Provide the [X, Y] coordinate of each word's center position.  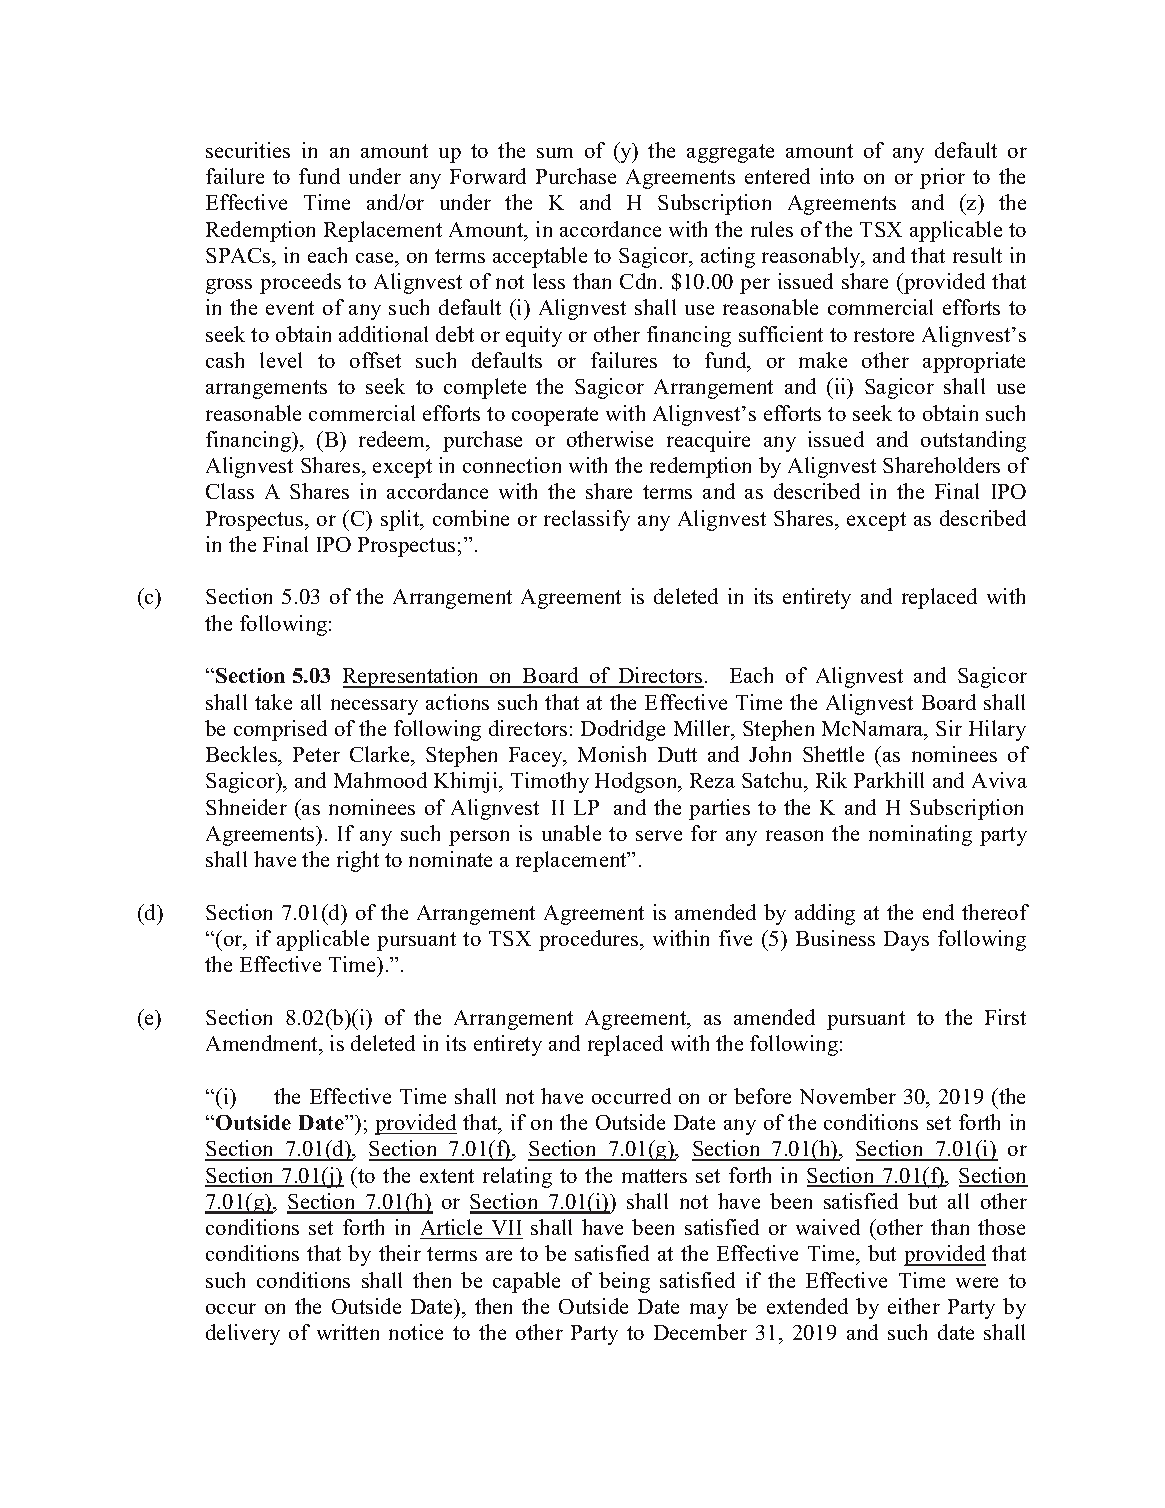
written [348, 1332]
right [358, 861]
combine [471, 518]
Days [906, 941]
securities [248, 150]
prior [942, 178]
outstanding [973, 441]
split [401, 520]
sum [555, 152]
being [624, 1282]
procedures [590, 940]
